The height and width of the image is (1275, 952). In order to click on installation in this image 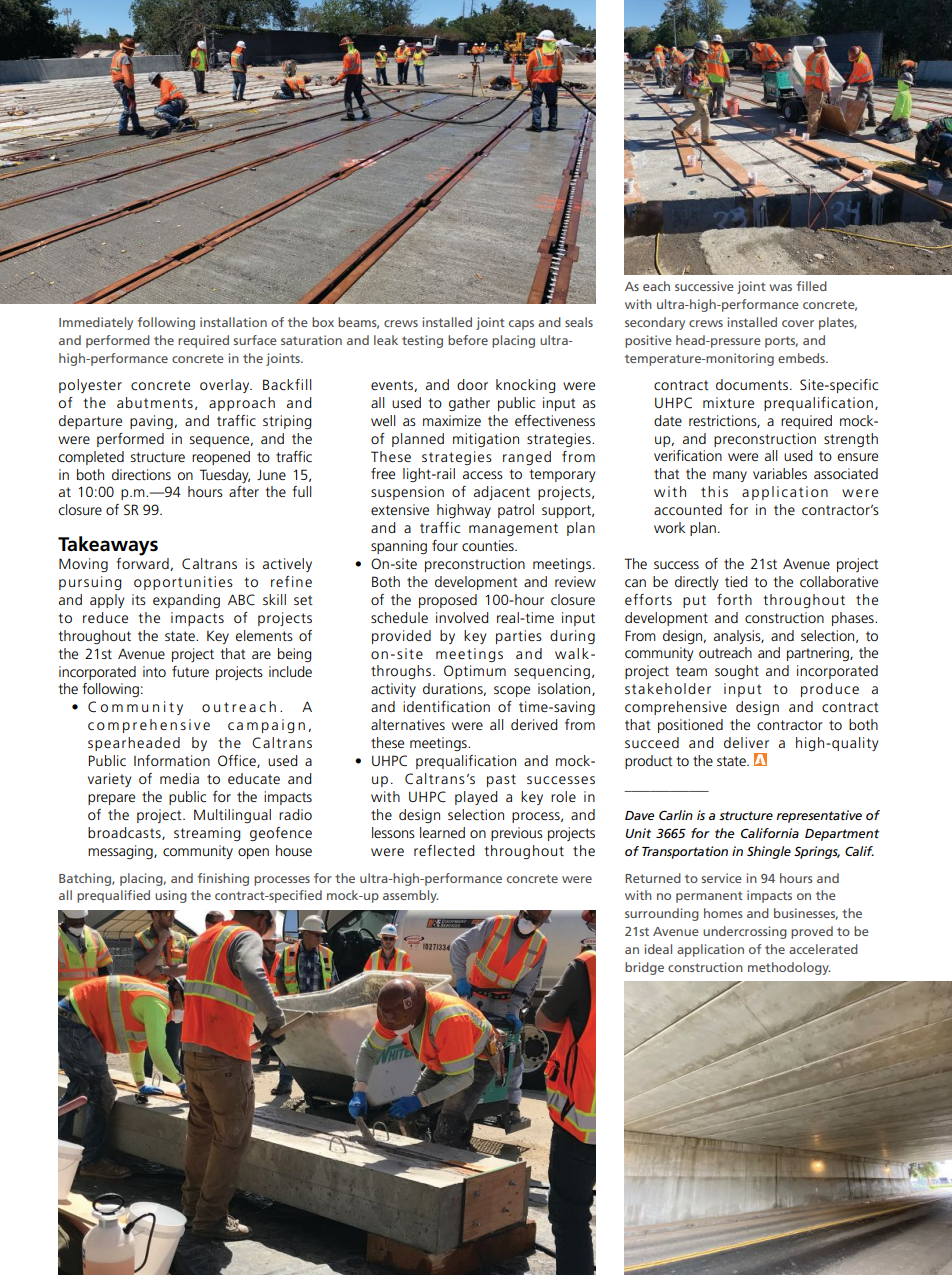, I will do `click(233, 322)`.
